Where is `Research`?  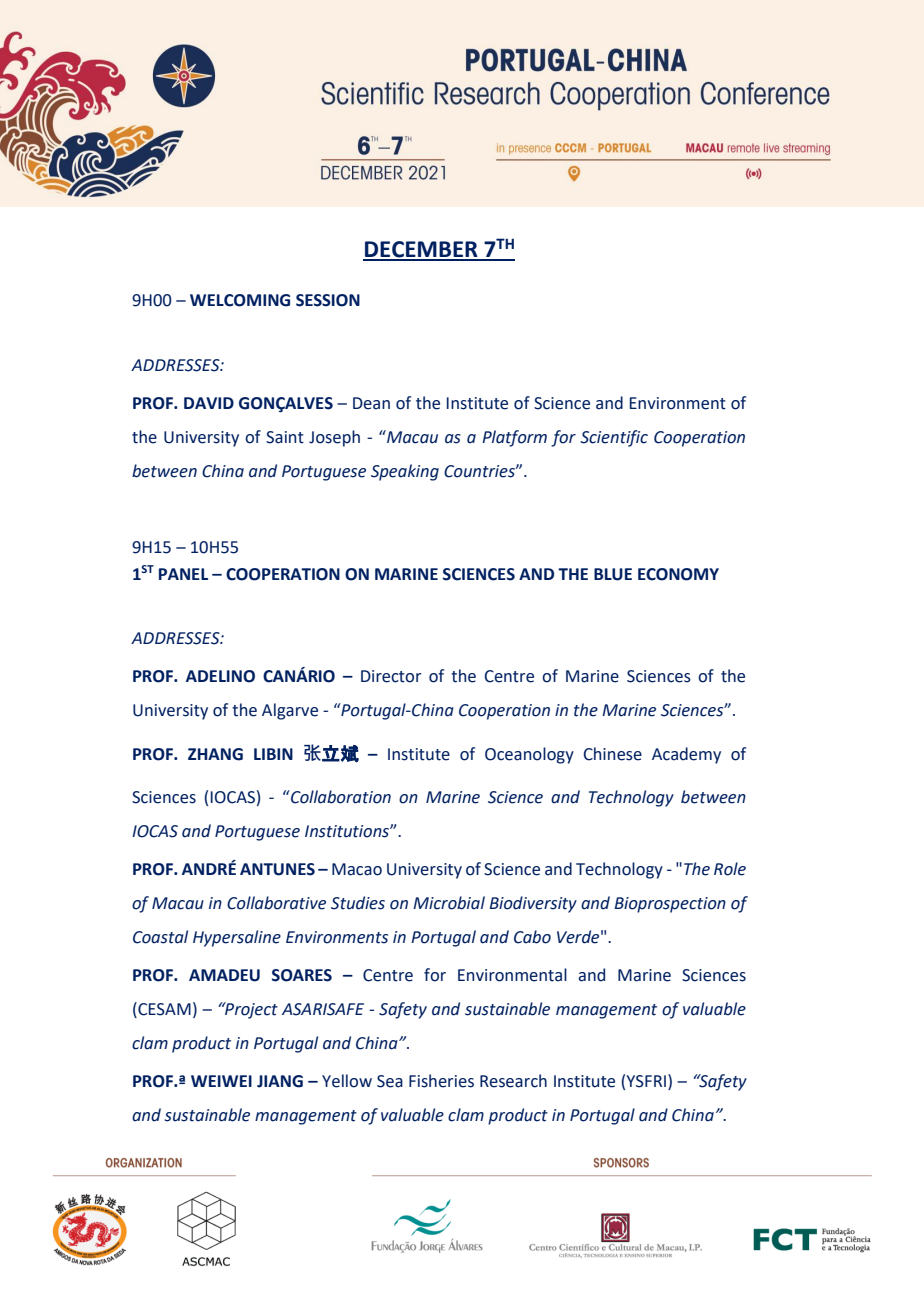
Research is located at coordinates (513, 1081).
